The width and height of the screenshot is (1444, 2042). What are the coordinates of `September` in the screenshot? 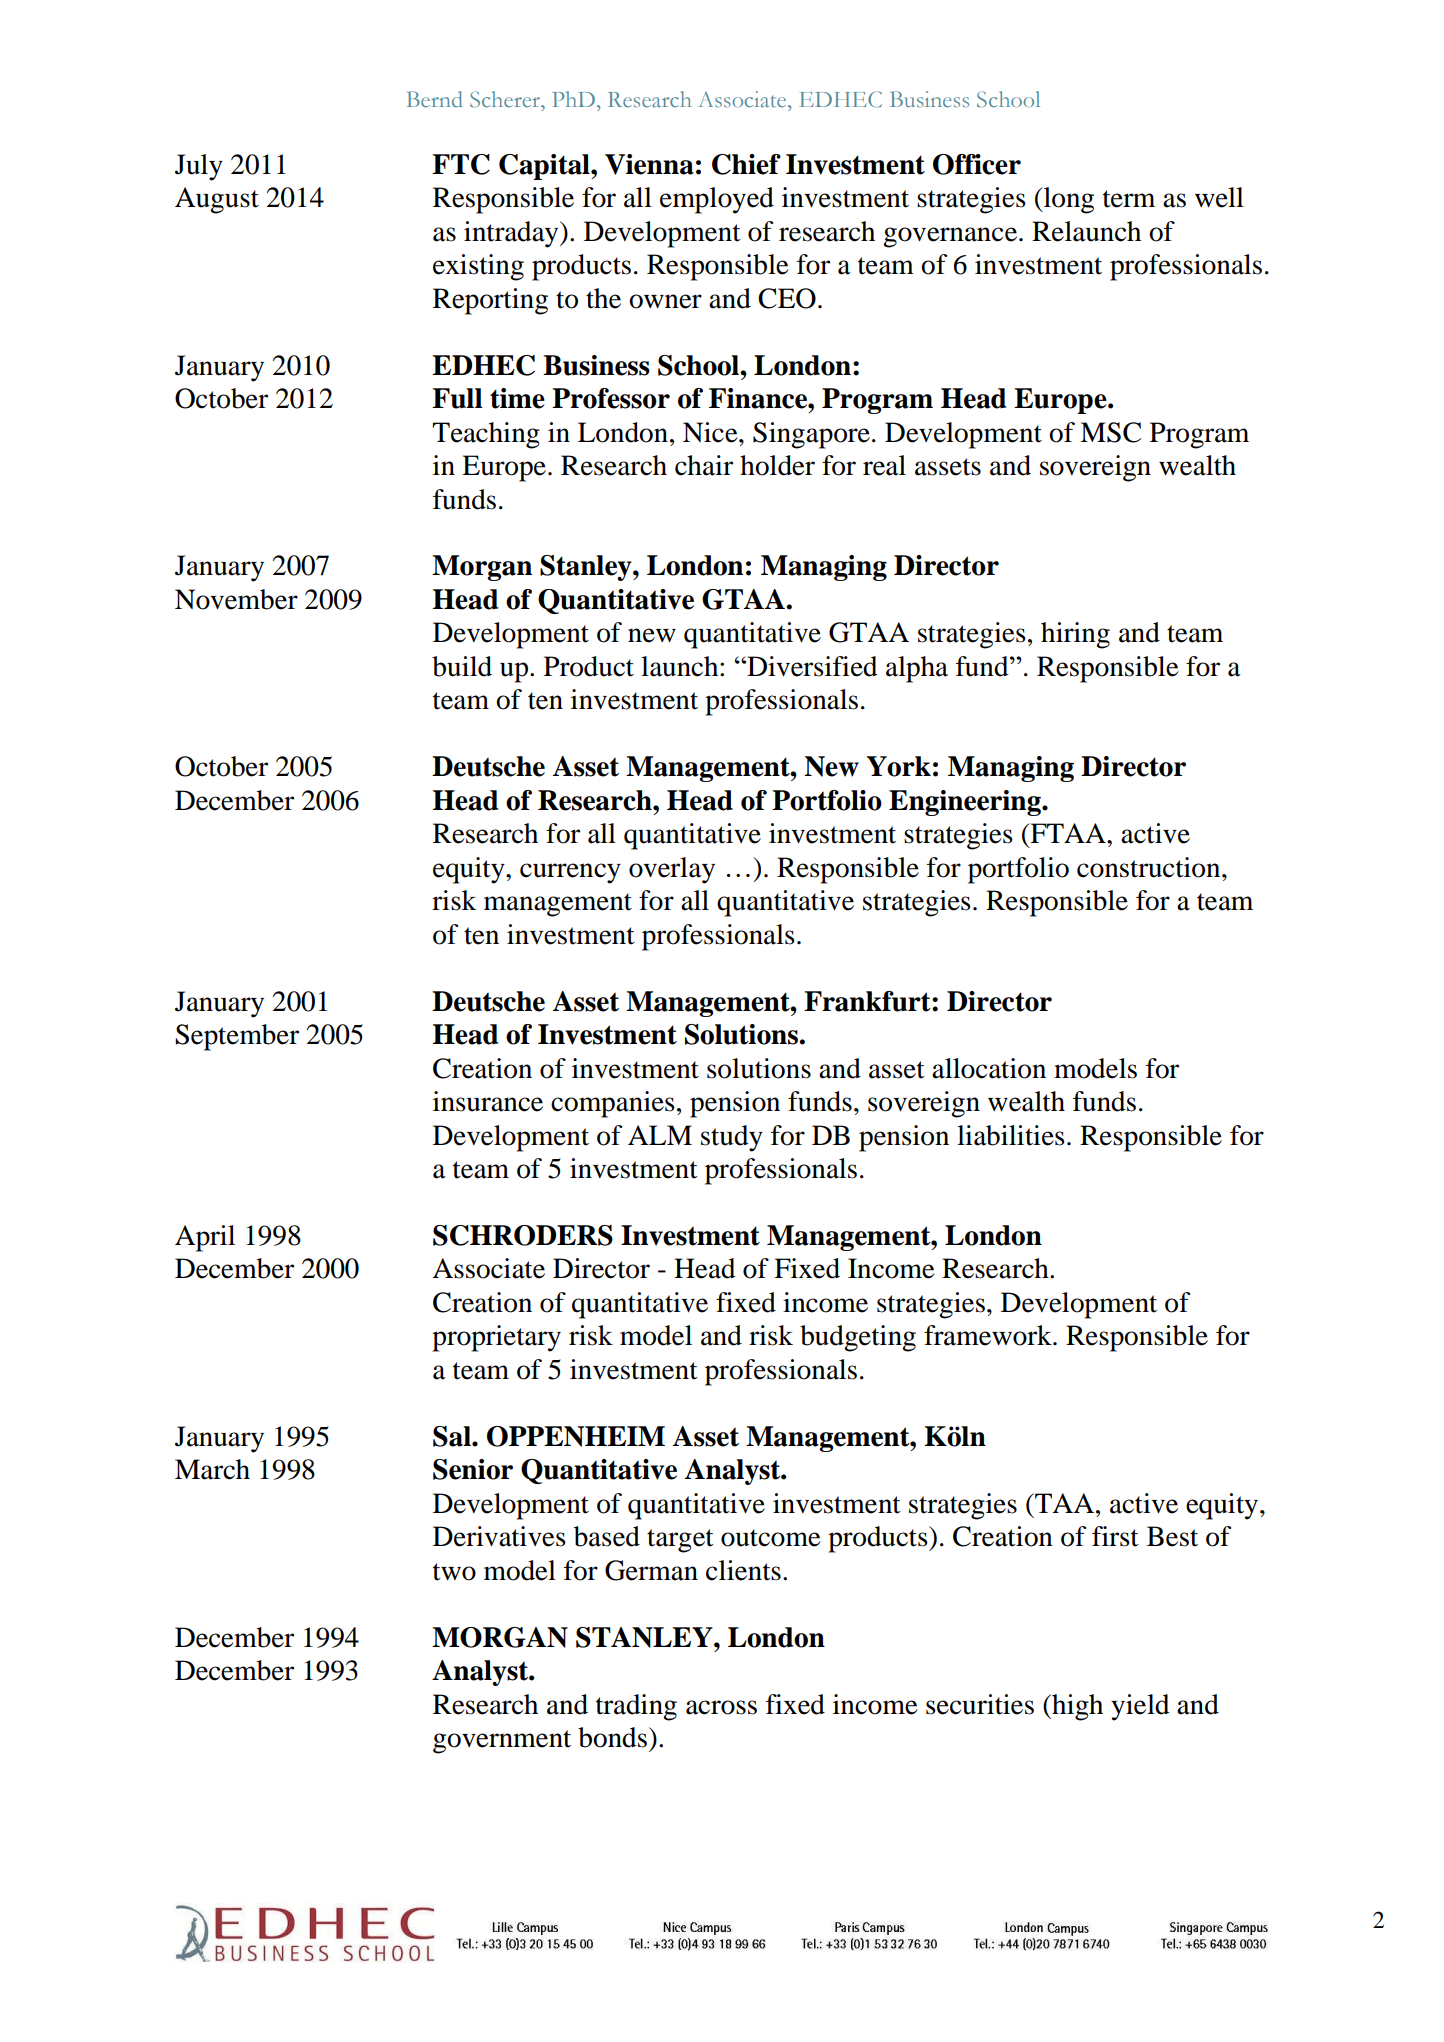 It's located at (237, 1037).
